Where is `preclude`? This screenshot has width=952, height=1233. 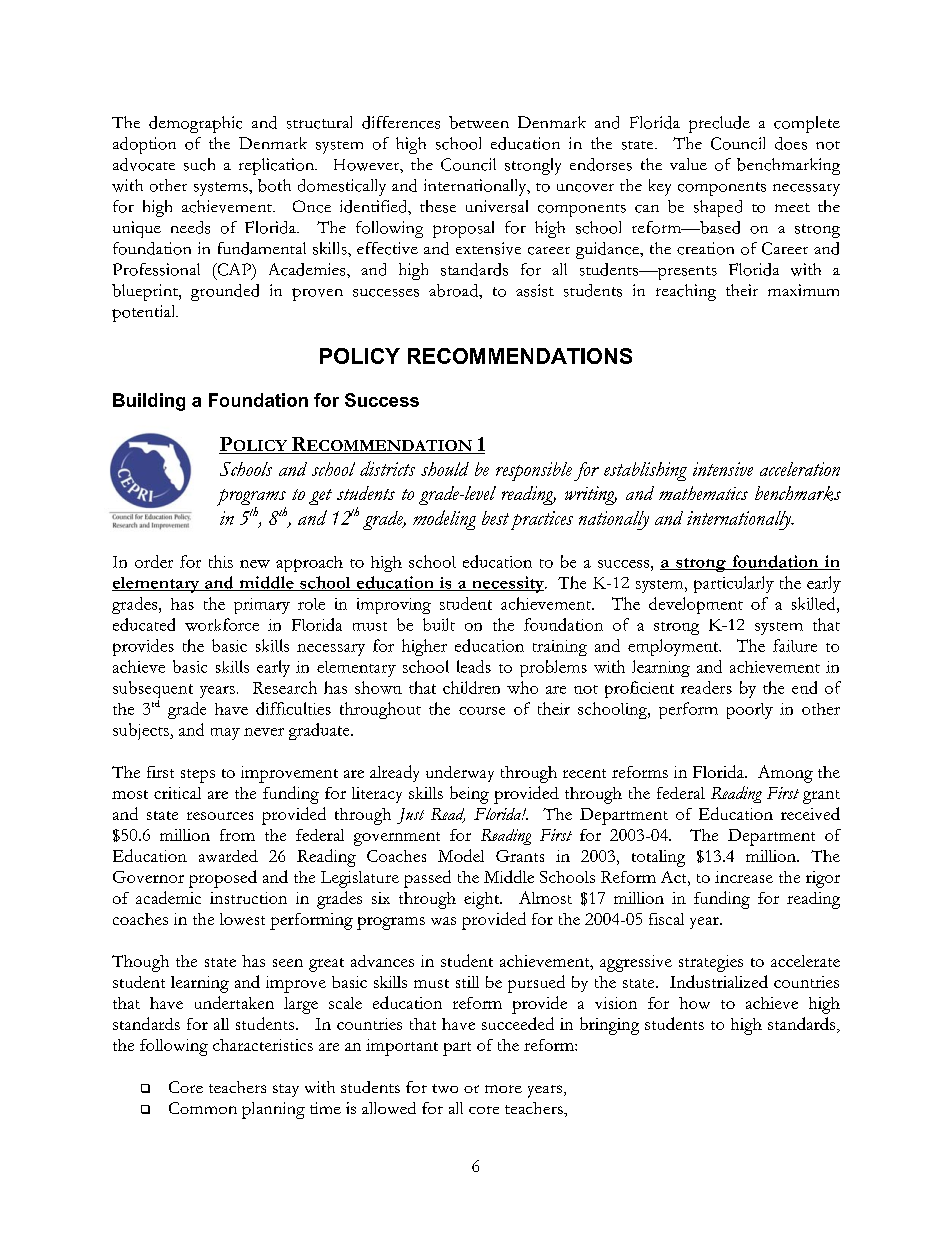 preclude is located at coordinates (719, 124).
